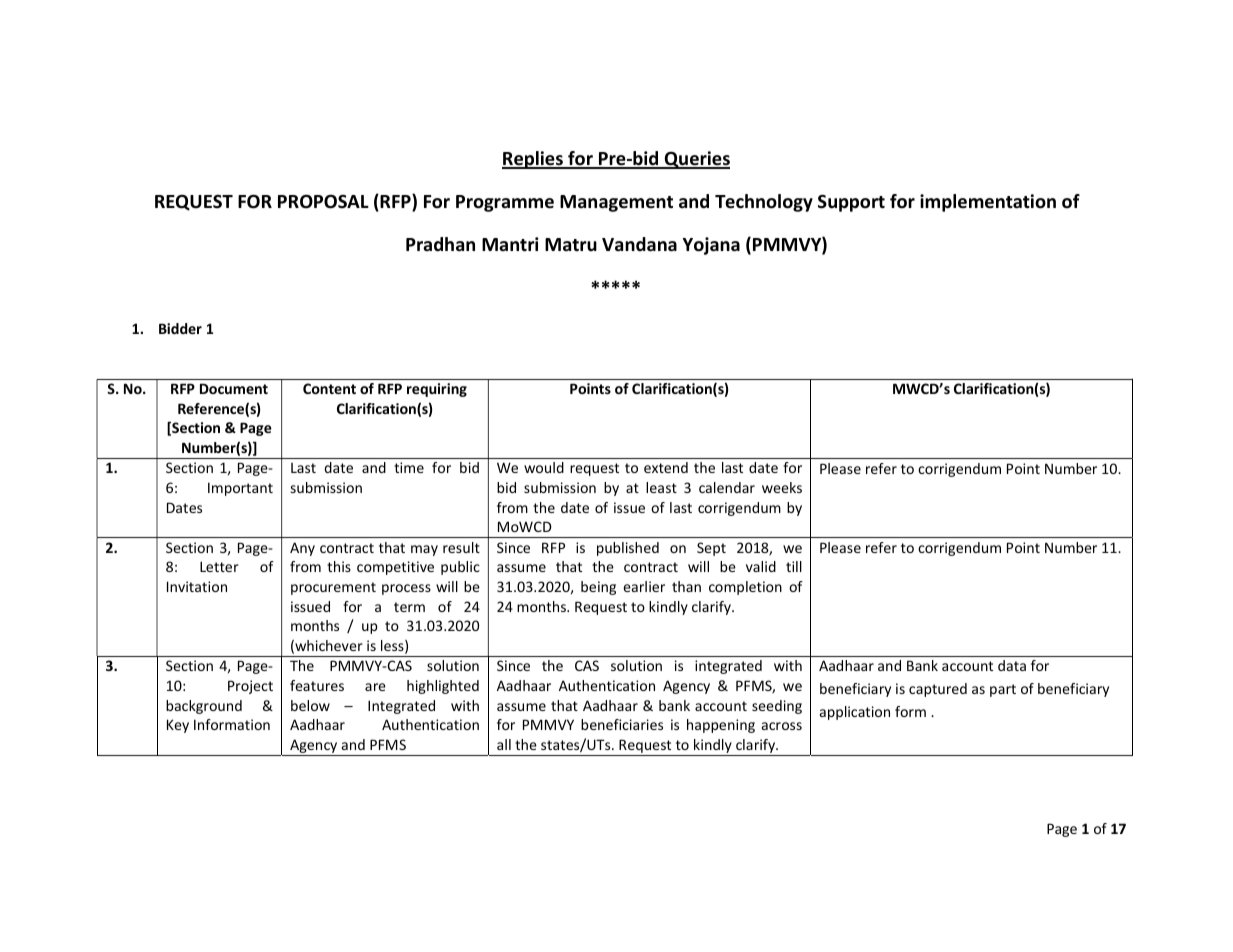 This screenshot has height=952, width=1233. I want to click on beneficiaries, so click(622, 724).
